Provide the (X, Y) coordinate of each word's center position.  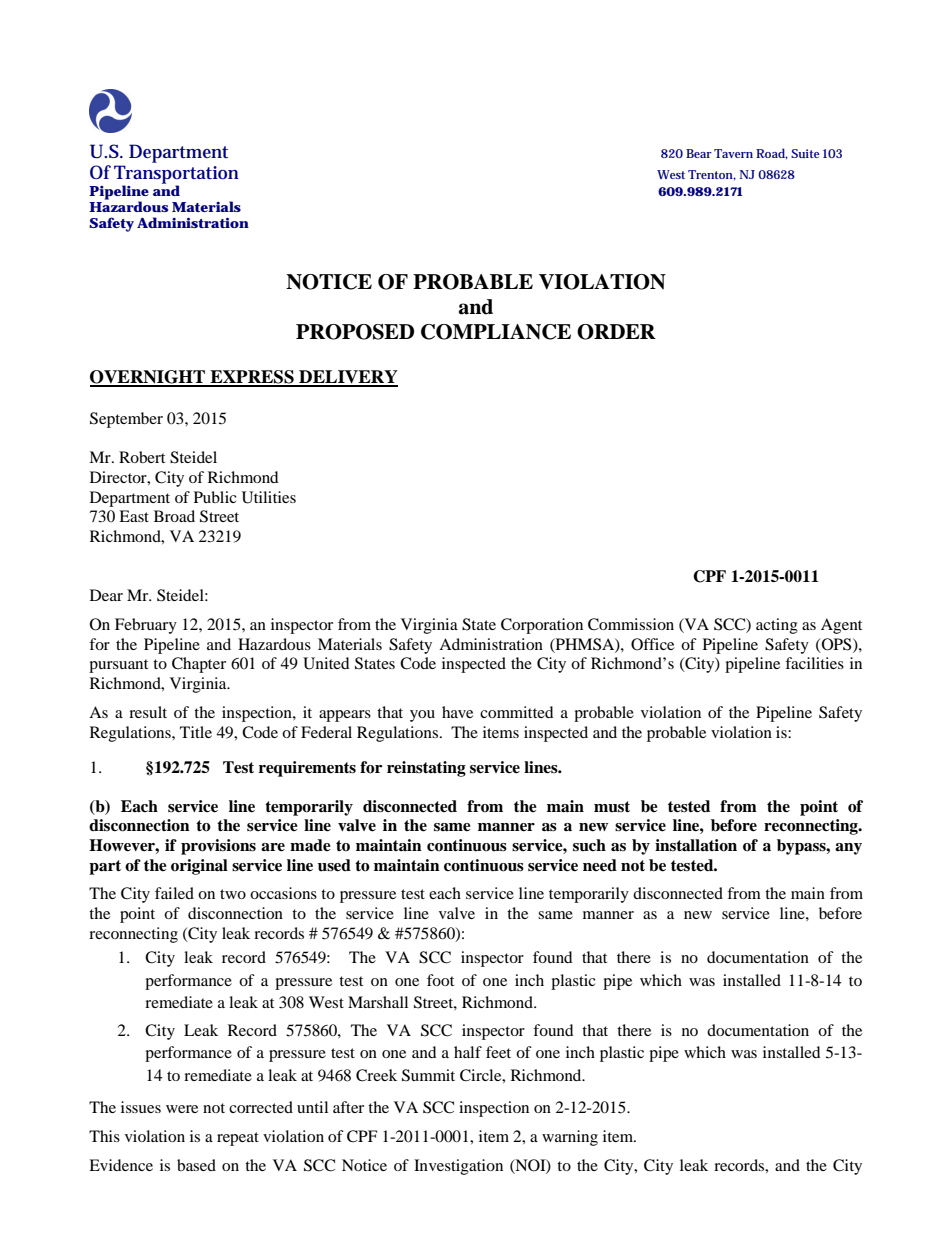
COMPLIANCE (496, 332)
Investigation (458, 1167)
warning (570, 1138)
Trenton (712, 175)
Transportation (176, 175)
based (196, 1165)
